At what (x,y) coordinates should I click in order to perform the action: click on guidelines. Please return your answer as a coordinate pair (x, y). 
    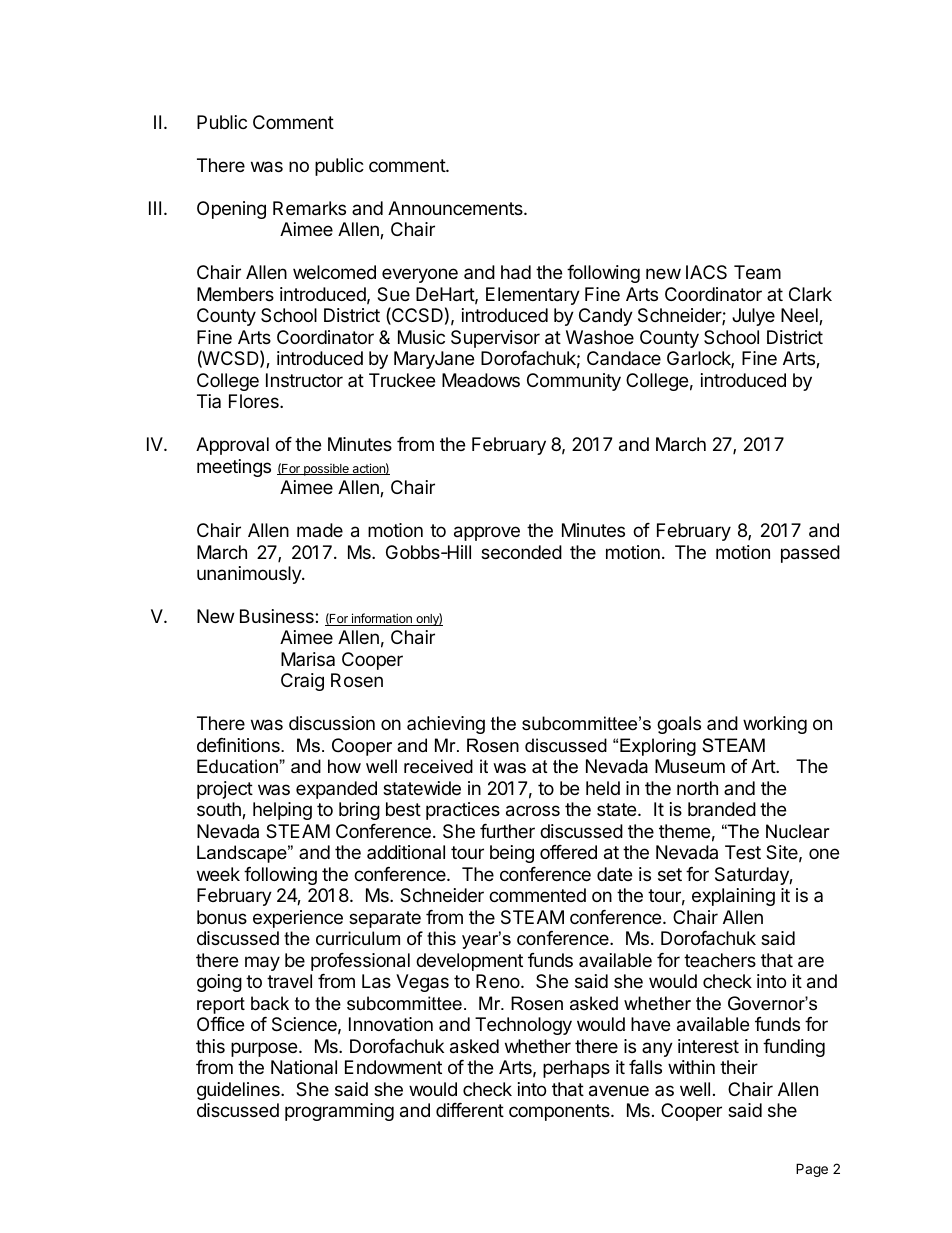
    Looking at the image, I should click on (239, 1091).
